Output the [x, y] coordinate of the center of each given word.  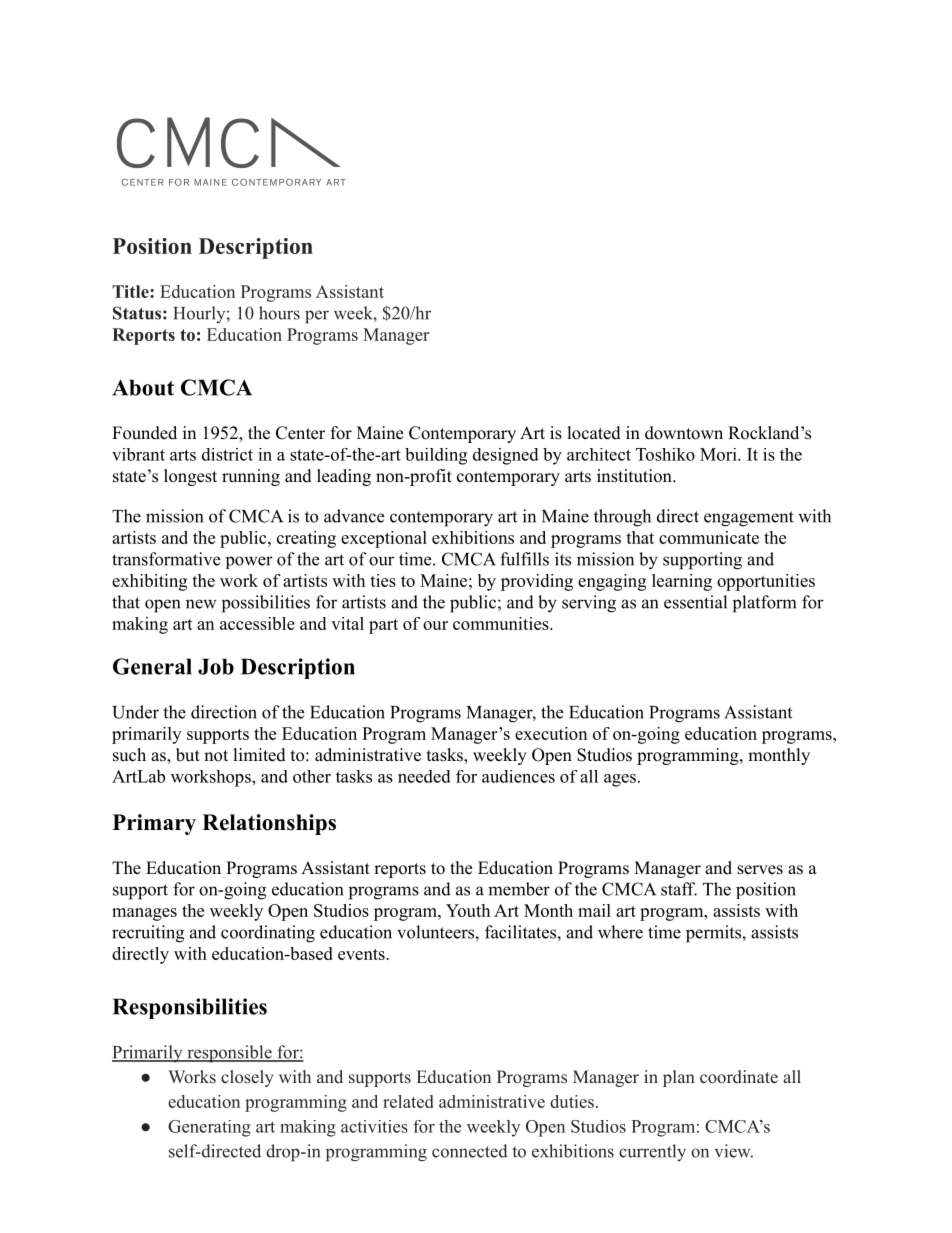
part [383, 626]
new [201, 604]
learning [682, 582]
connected [470, 1151]
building [436, 456]
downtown [684, 433]
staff [679, 889]
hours [279, 313]
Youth [468, 910]
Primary [154, 824]
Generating [209, 1128]
